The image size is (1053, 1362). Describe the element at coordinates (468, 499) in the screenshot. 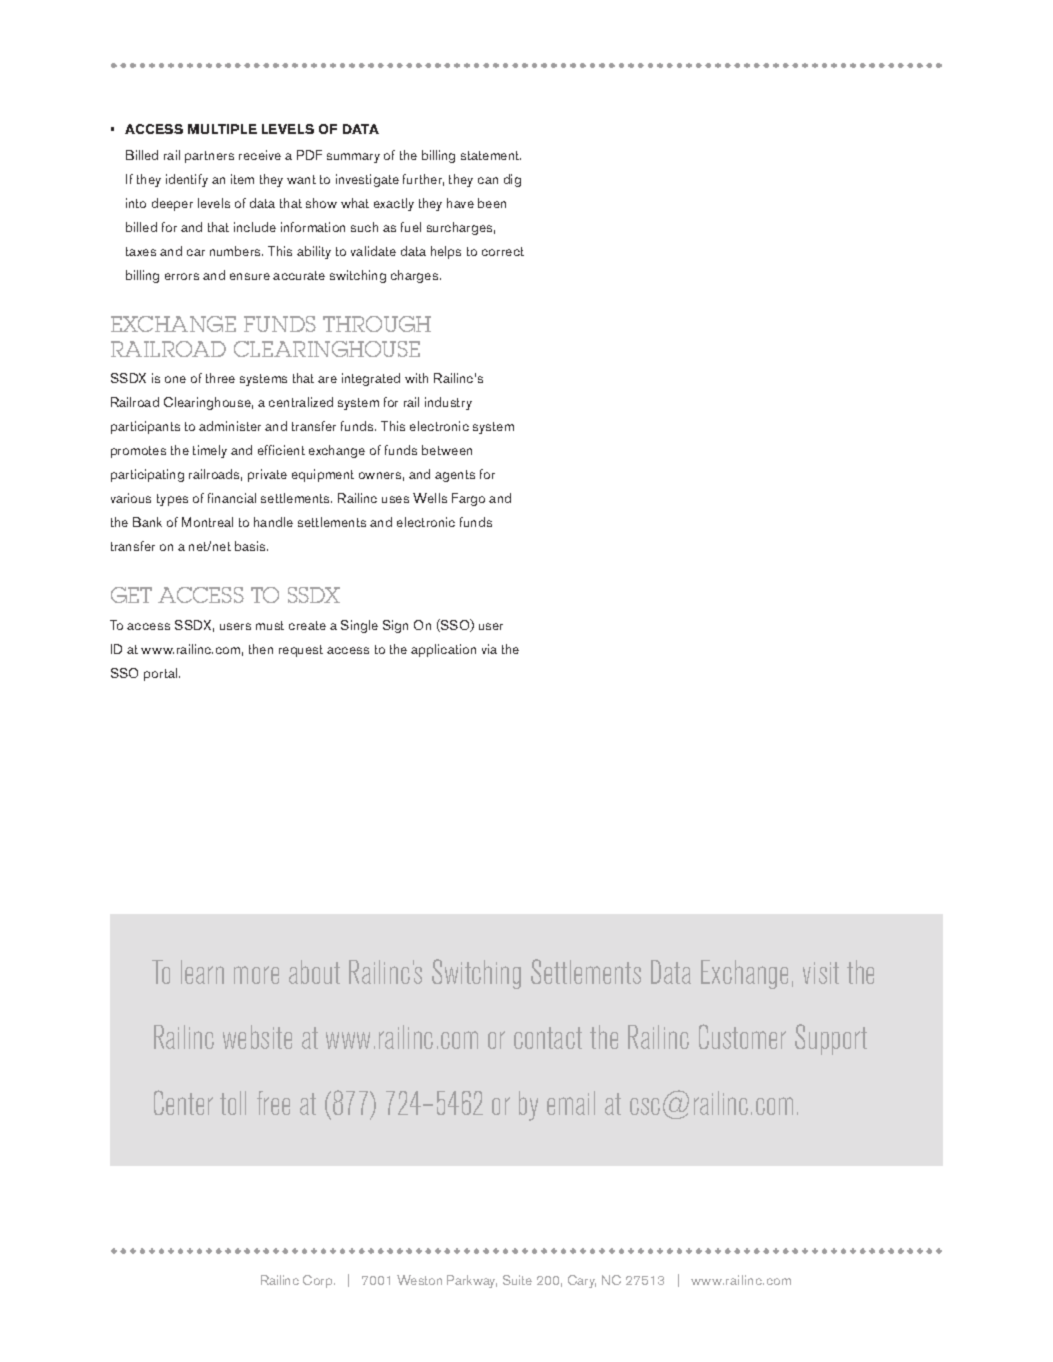

I see `Fargo` at that location.
